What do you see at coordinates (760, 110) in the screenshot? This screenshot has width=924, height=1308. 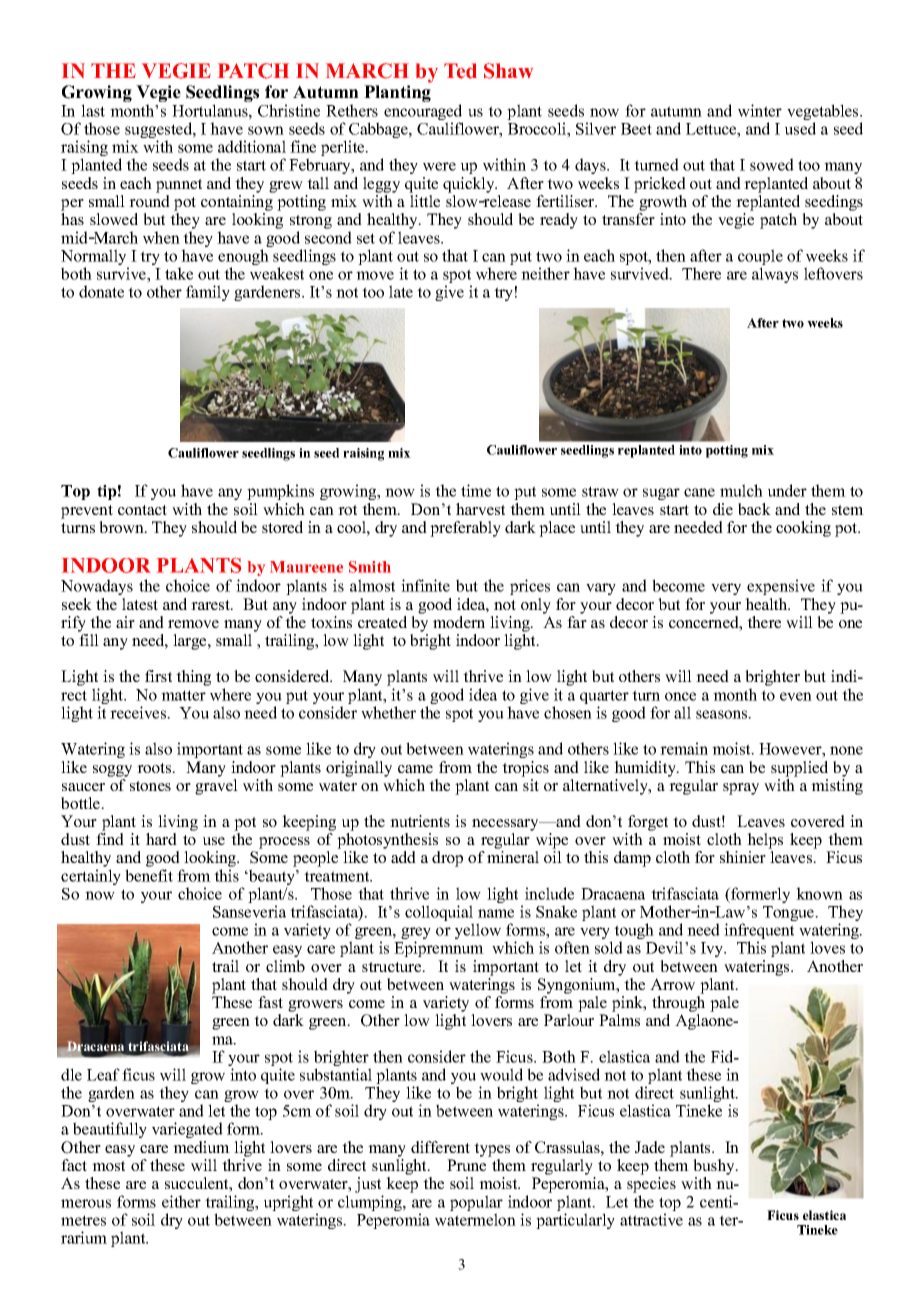 I see `winter` at bounding box center [760, 110].
